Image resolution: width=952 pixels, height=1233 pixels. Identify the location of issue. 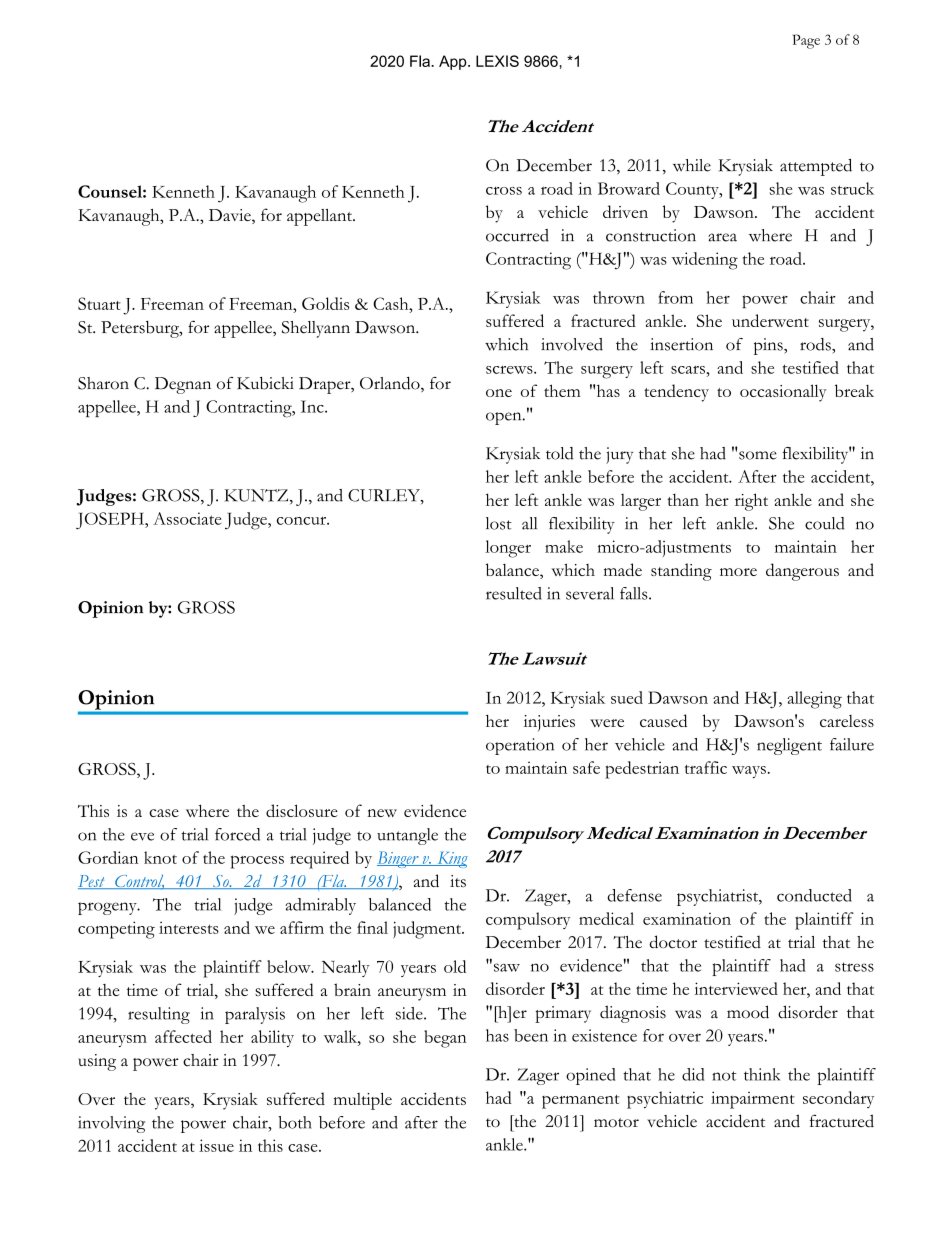
(216, 1145).
